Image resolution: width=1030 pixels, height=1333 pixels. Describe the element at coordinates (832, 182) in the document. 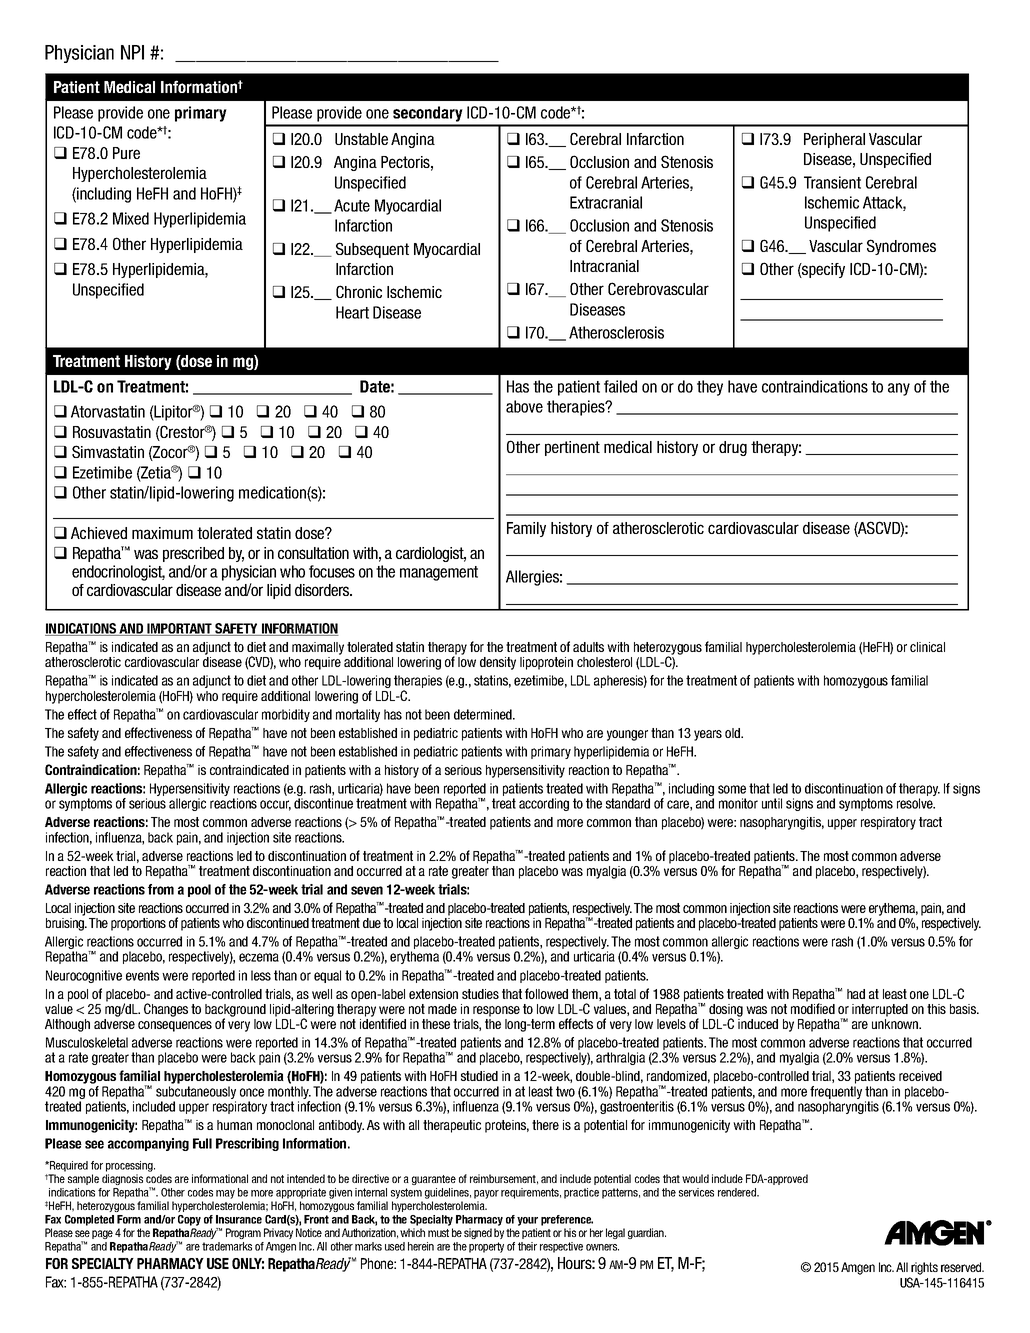

I see `Transient` at that location.
